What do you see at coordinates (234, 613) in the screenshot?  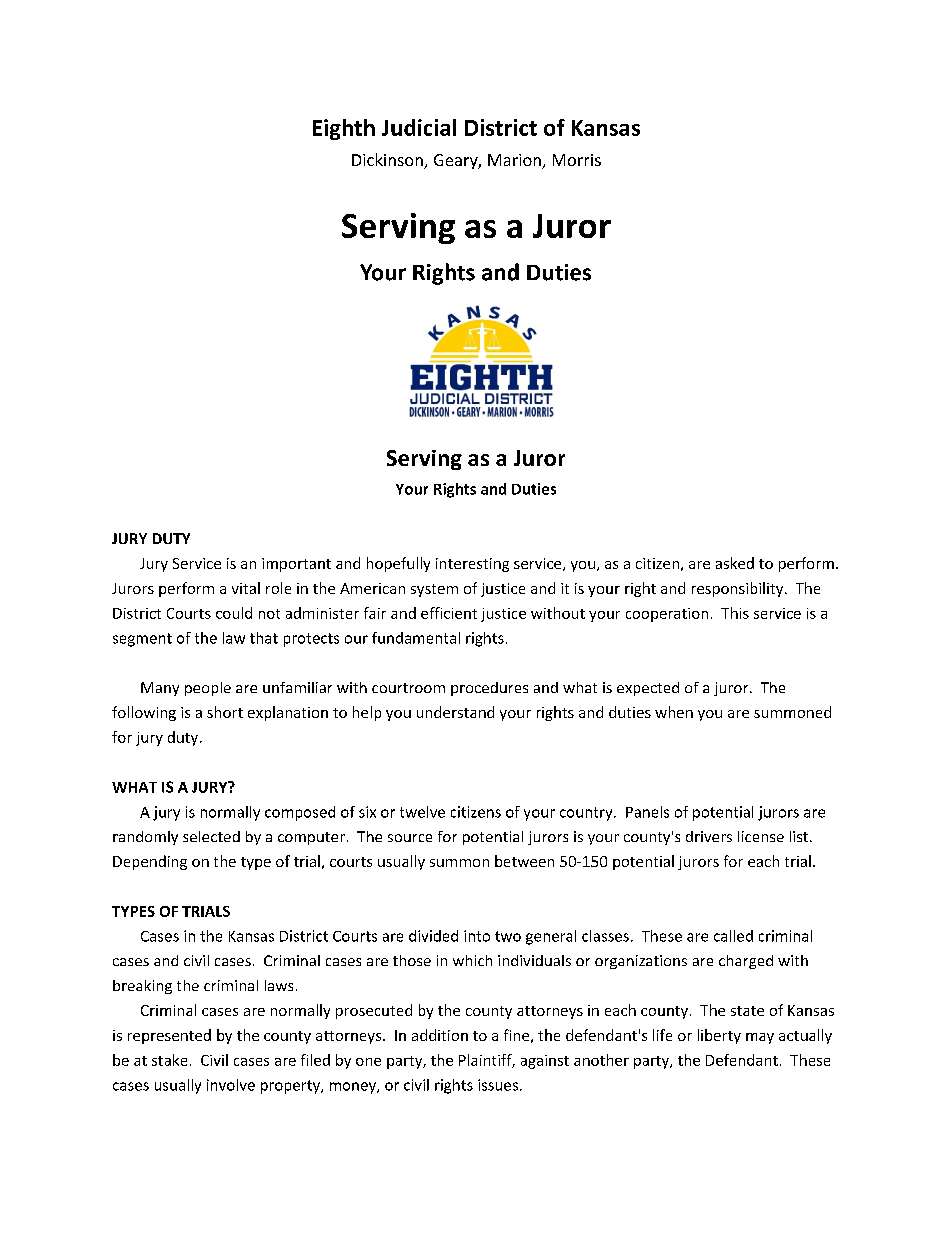 I see `could` at bounding box center [234, 613].
